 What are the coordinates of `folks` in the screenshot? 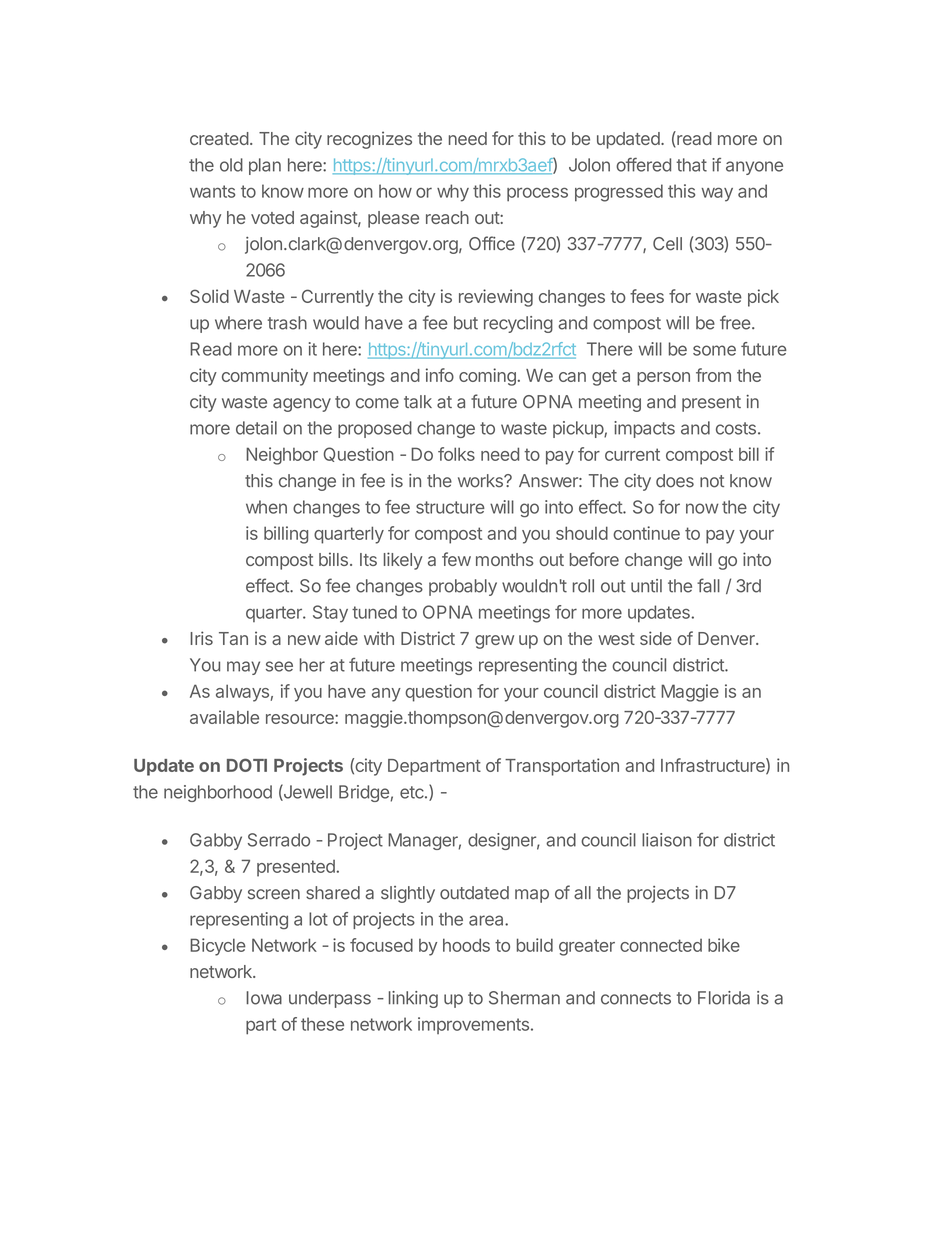 It's located at (456, 454).
